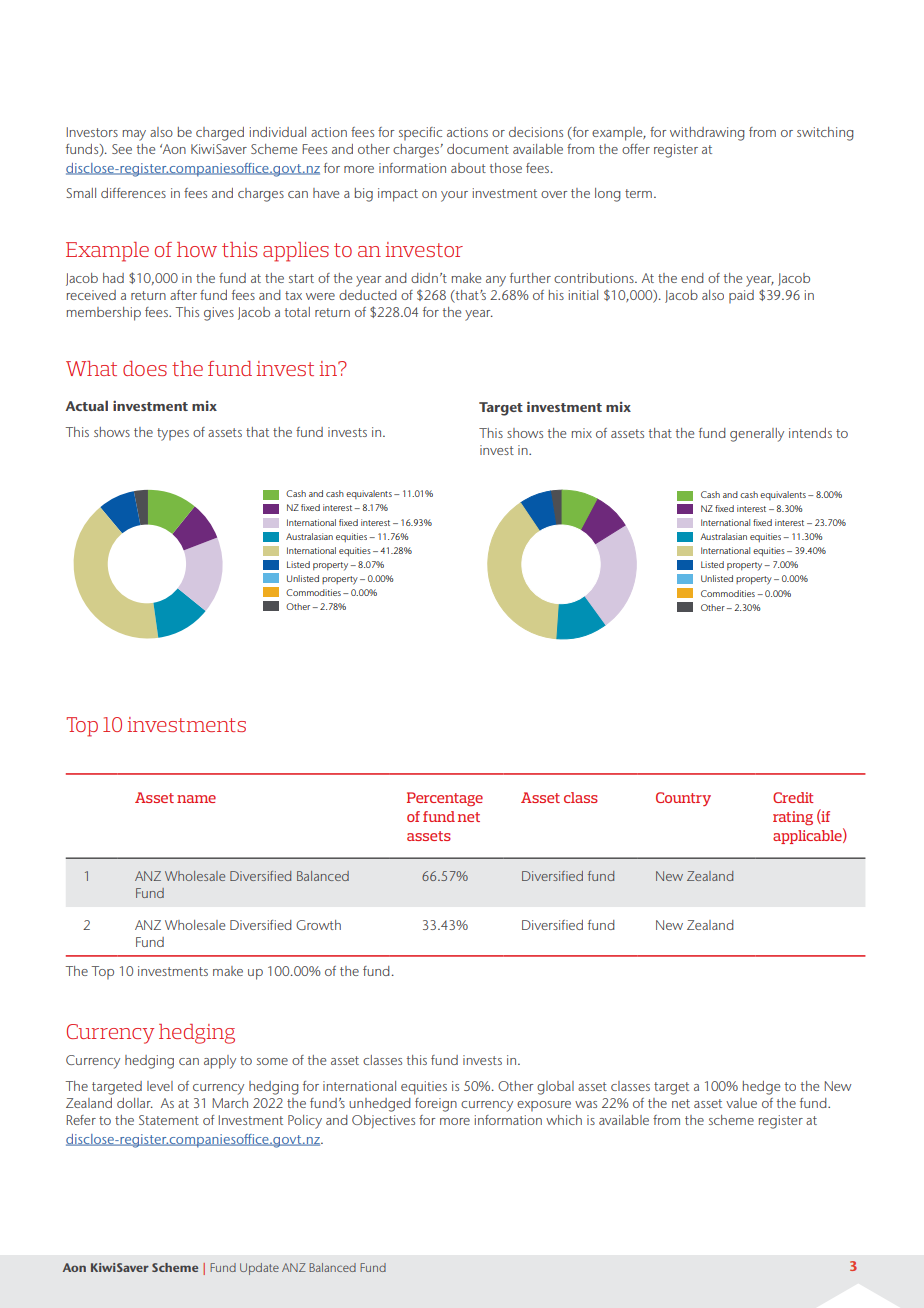 This screenshot has height=1308, width=924. What do you see at coordinates (445, 799) in the screenshot?
I see `Percentage` at bounding box center [445, 799].
